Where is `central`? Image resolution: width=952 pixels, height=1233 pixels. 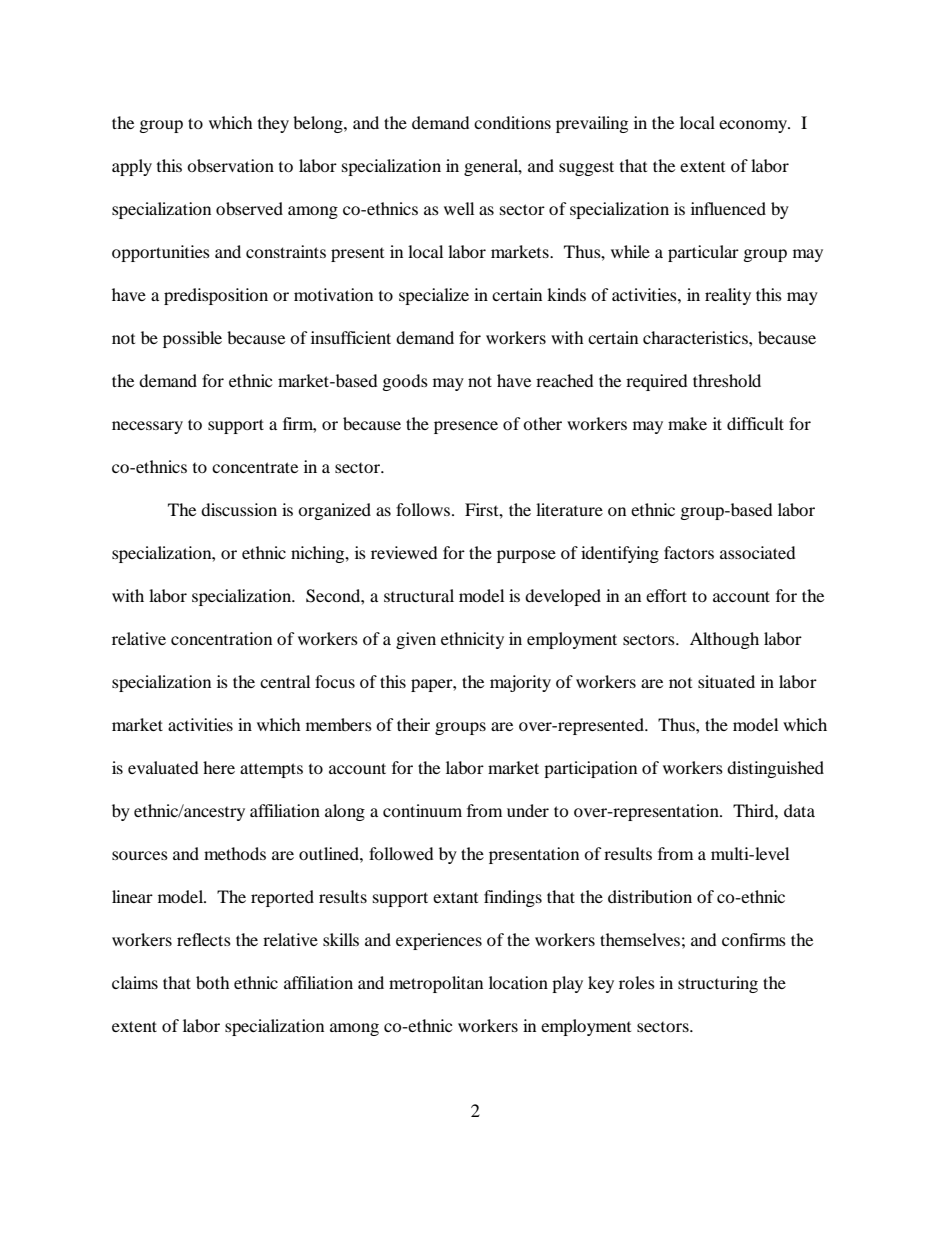
central is located at coordinates (285, 681).
